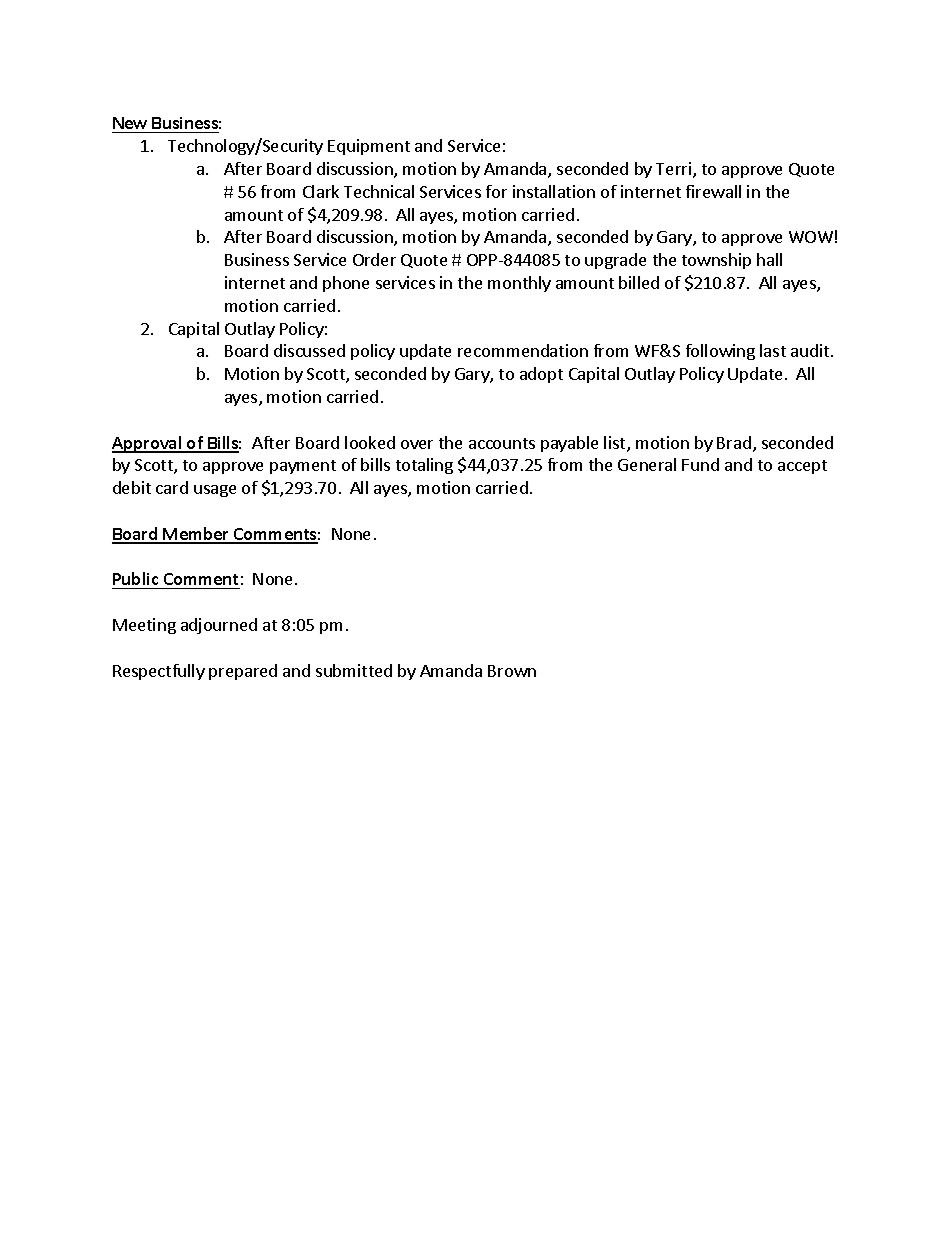 This screenshot has width=952, height=1233. I want to click on prepared, so click(243, 672).
